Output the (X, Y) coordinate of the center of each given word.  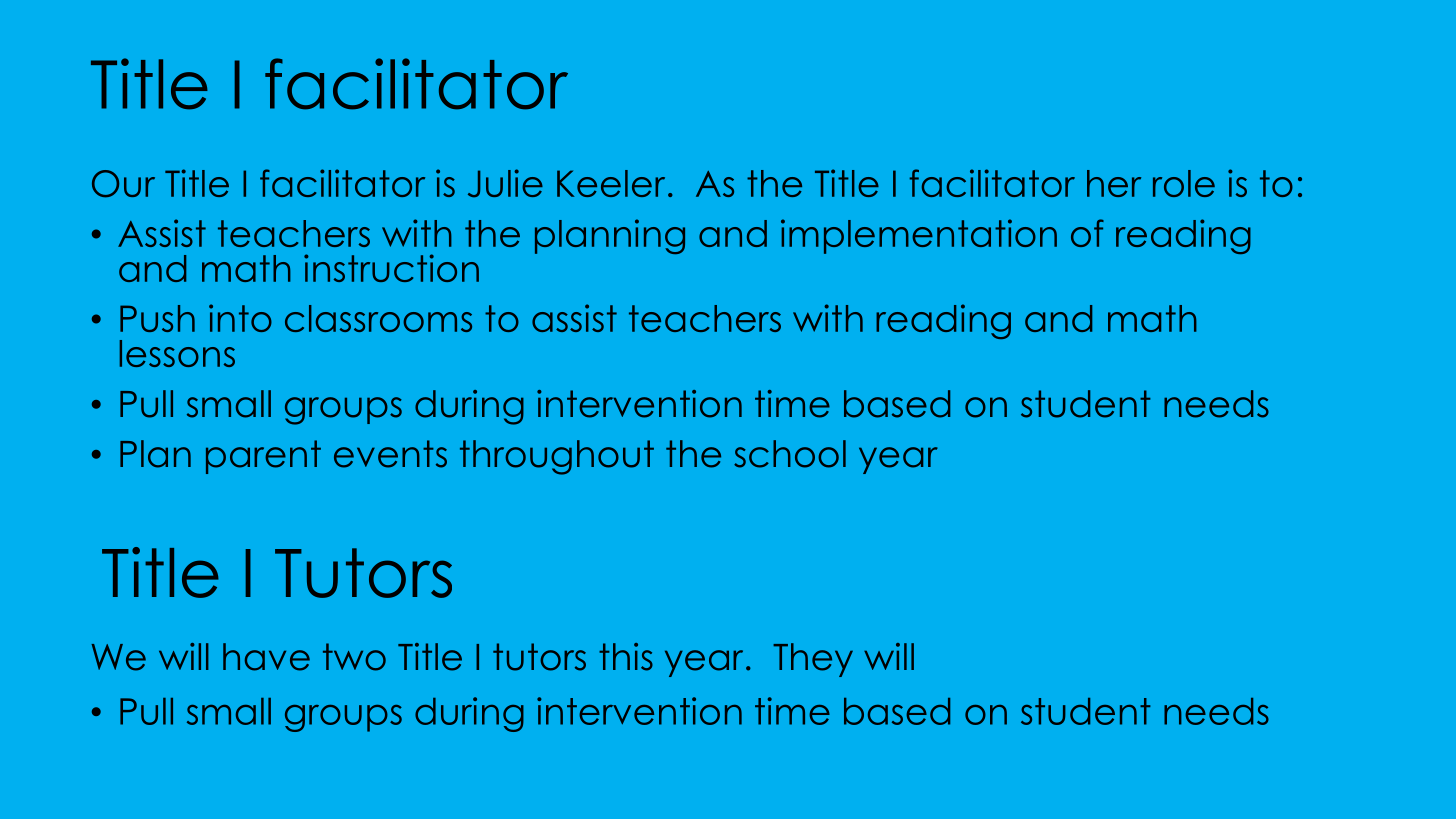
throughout (557, 457)
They (813, 660)
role (1184, 183)
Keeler (611, 183)
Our (123, 184)
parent (263, 457)
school (790, 454)
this (626, 657)
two (354, 657)
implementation (919, 236)
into (240, 318)
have (266, 657)
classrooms (378, 318)
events (390, 454)
